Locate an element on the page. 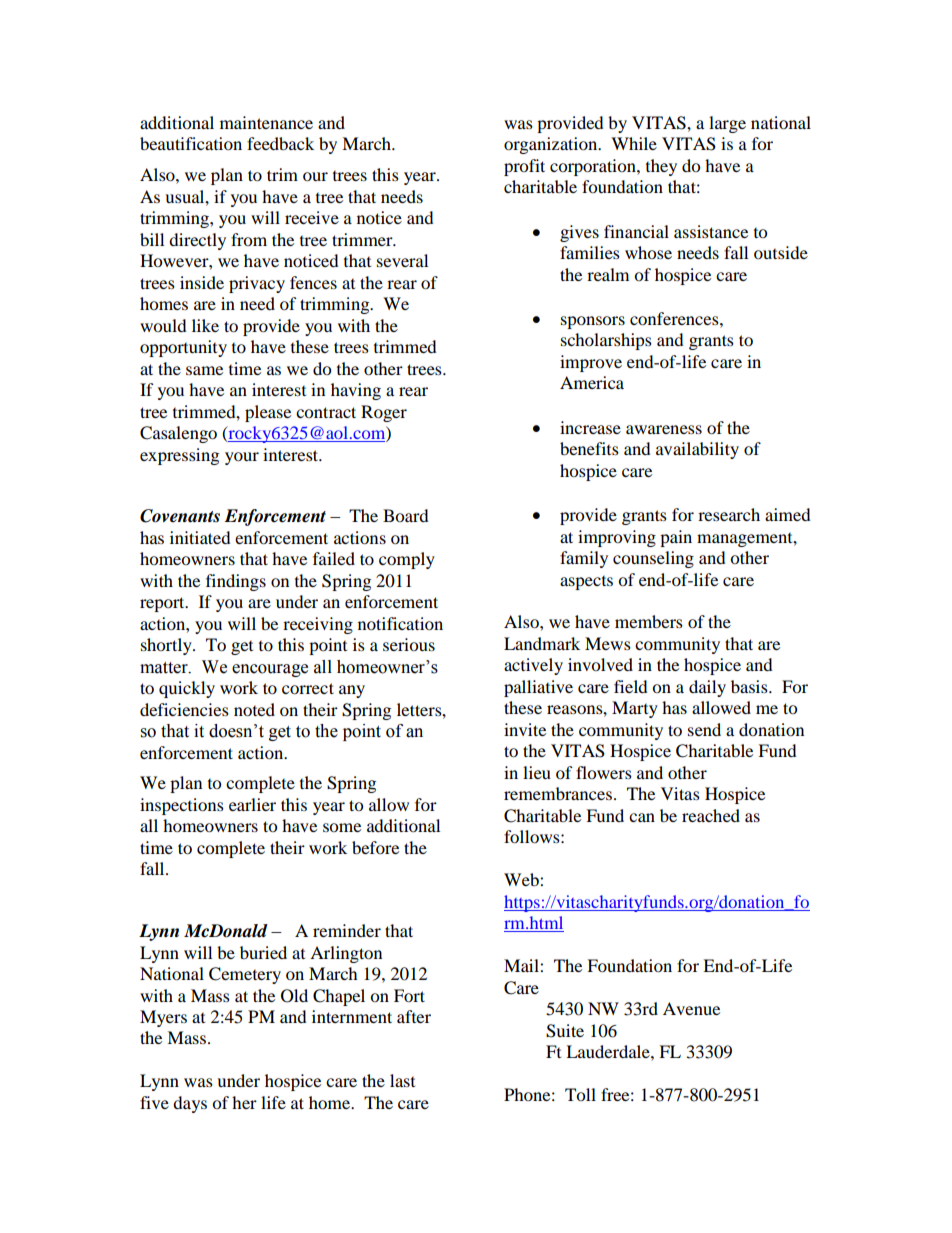  reached is located at coordinates (711, 815).
